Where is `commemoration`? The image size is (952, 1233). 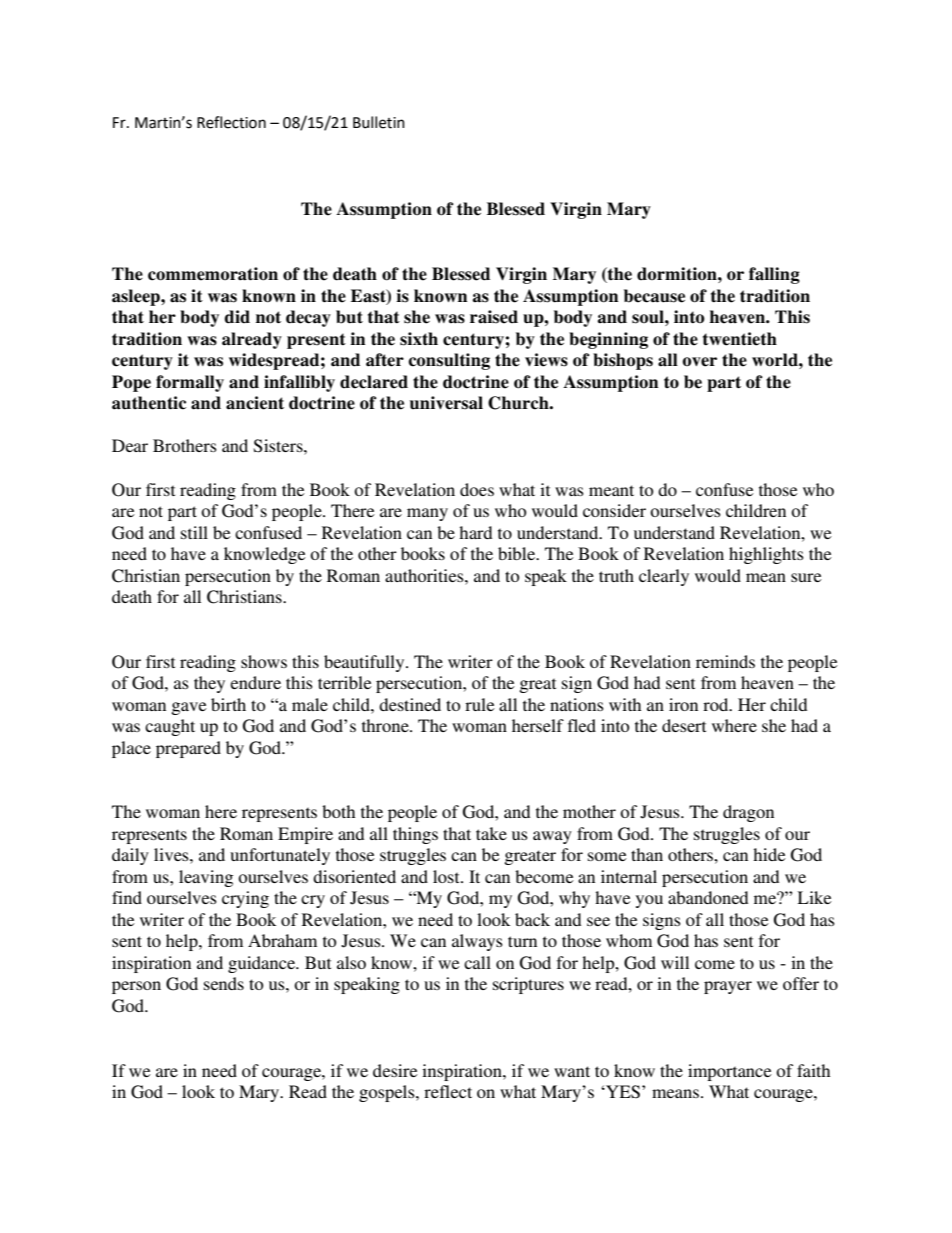 commemoration is located at coordinates (213, 274).
